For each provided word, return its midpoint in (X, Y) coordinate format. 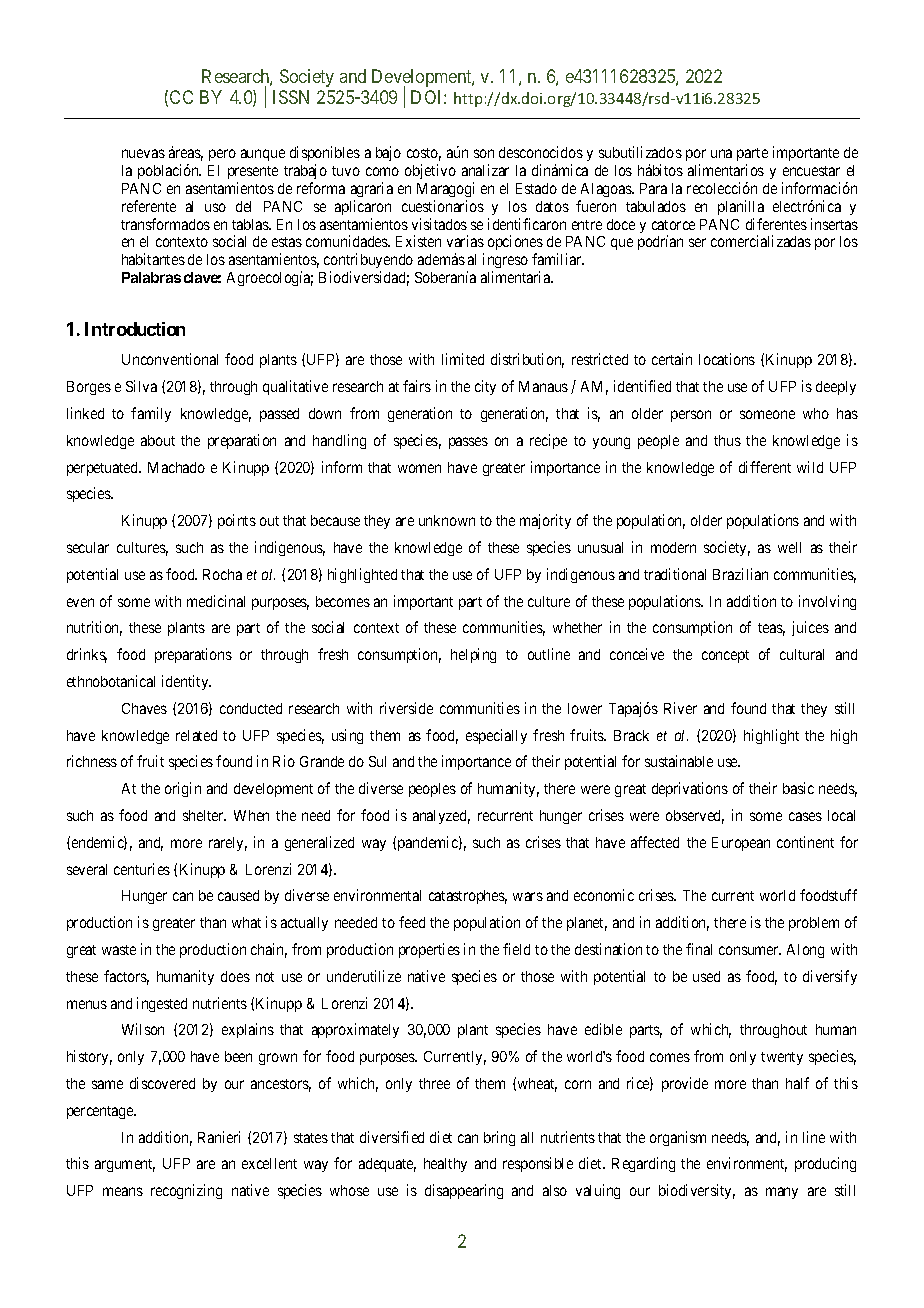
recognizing (186, 1191)
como (382, 171)
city (485, 387)
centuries (142, 869)
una (721, 153)
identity (186, 682)
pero (222, 155)
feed (412, 922)
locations (727, 359)
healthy (445, 1165)
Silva (141, 386)
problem (814, 924)
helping (473, 655)
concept (725, 656)
